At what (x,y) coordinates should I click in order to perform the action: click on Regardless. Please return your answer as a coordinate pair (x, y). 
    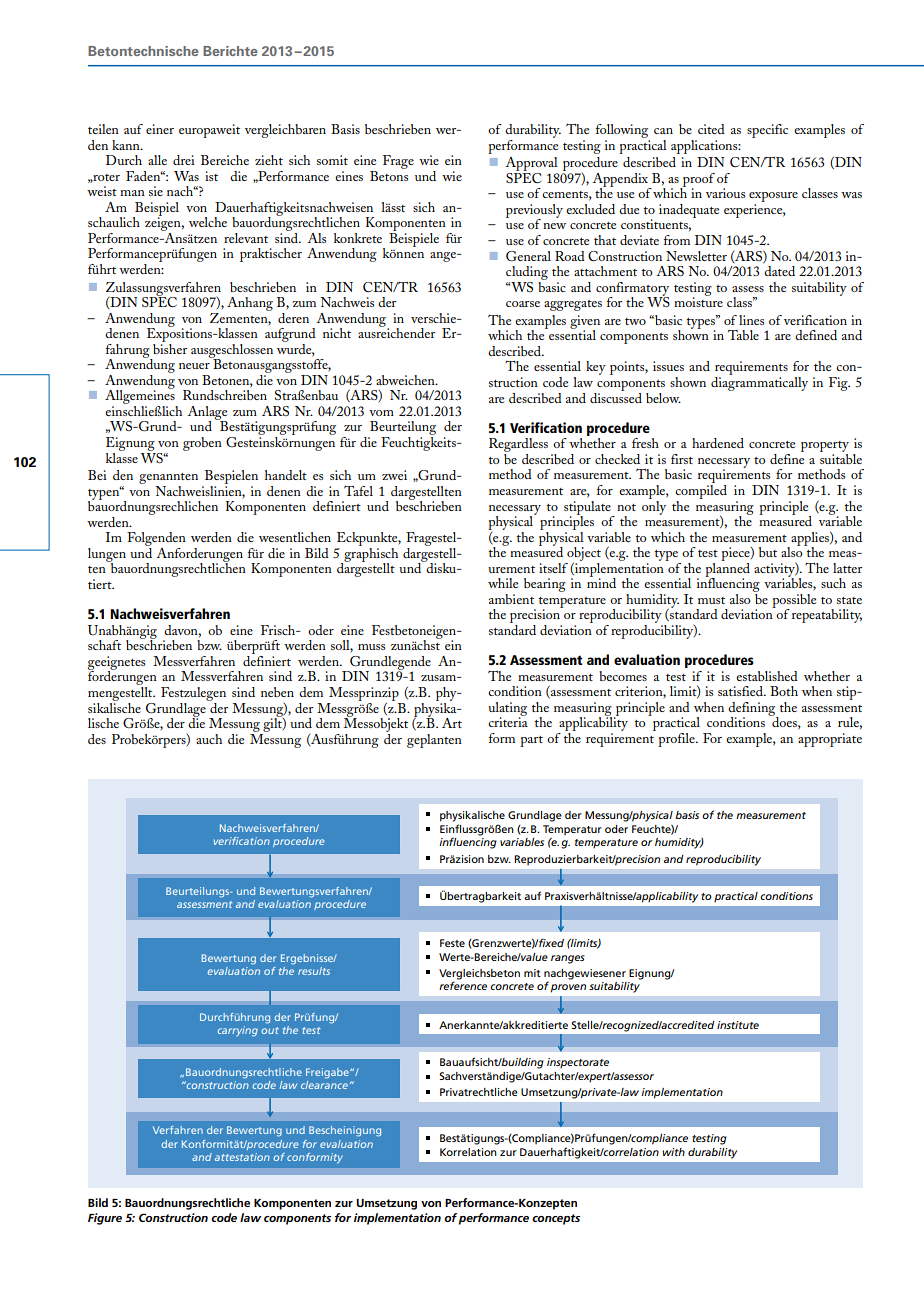
    Looking at the image, I should click on (518, 446).
